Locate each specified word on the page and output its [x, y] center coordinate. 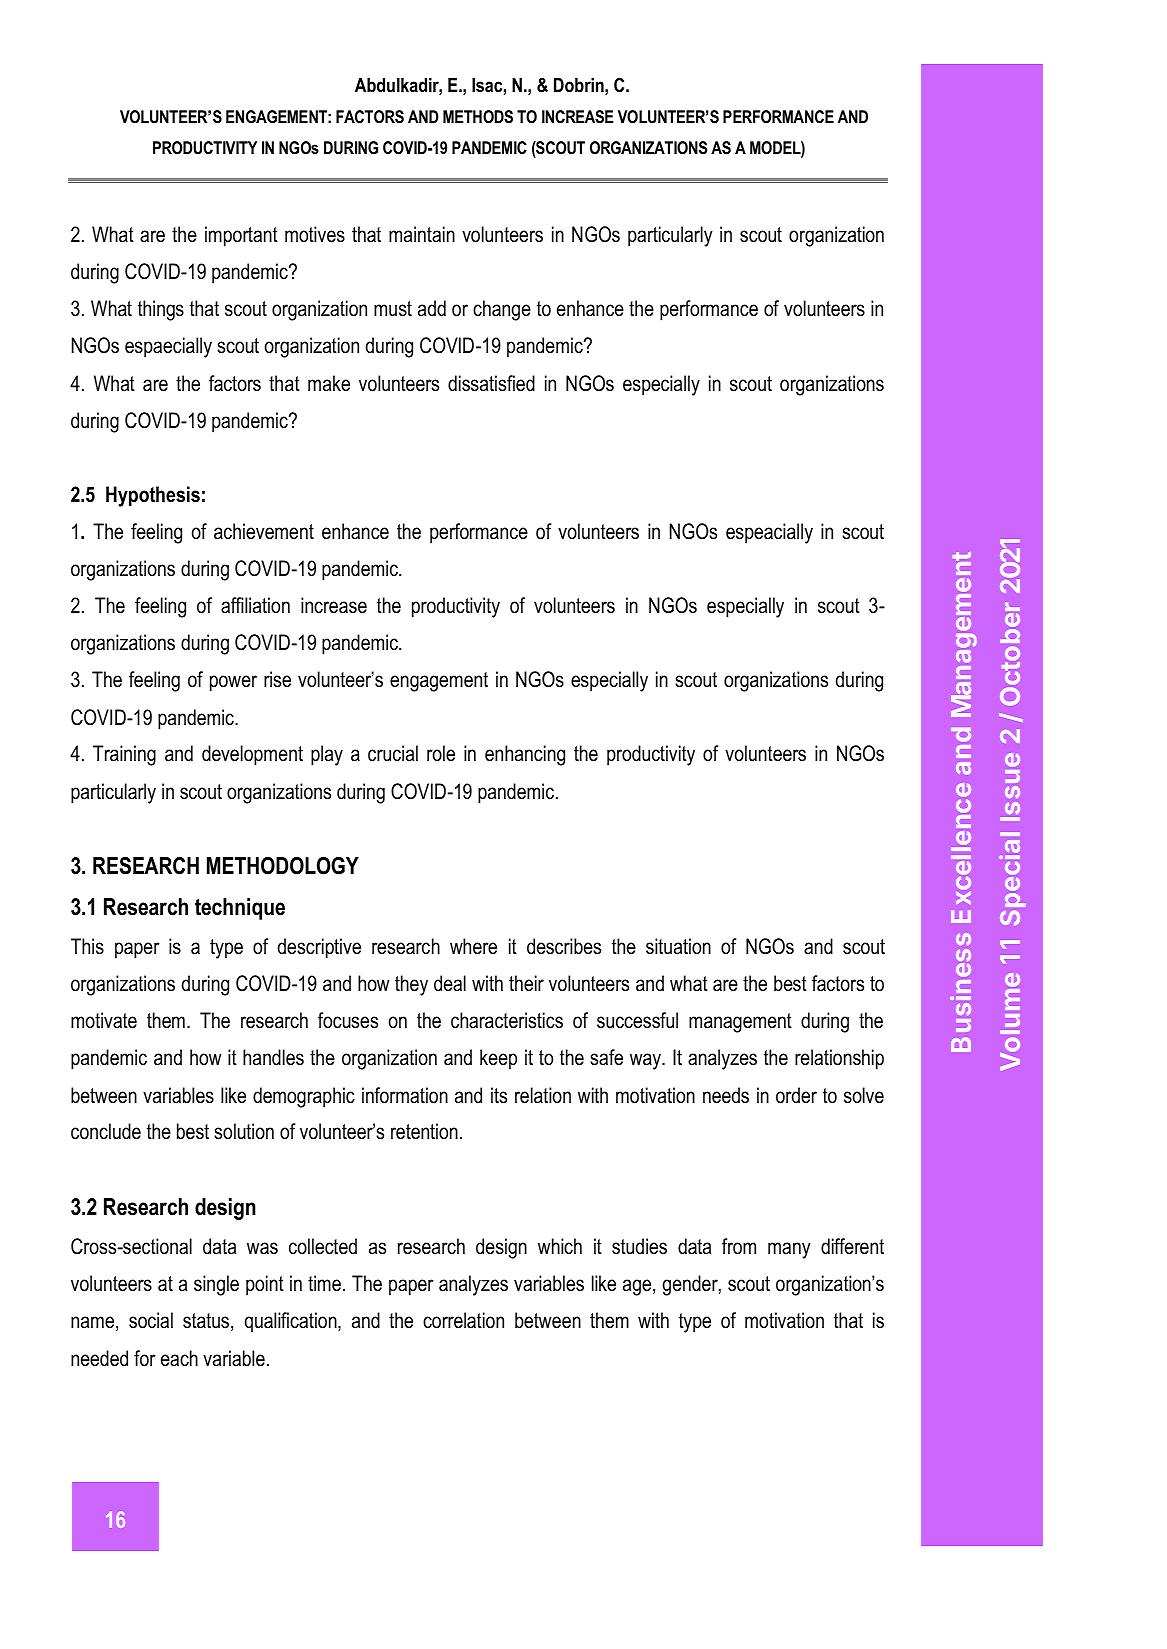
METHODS [478, 117]
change [502, 310]
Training [124, 755]
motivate [104, 1020]
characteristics [507, 1020]
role [441, 753]
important [241, 236]
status [206, 1321]
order [796, 1095]
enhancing [525, 755]
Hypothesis [153, 496]
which [560, 1246]
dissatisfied [491, 383]
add [432, 308]
